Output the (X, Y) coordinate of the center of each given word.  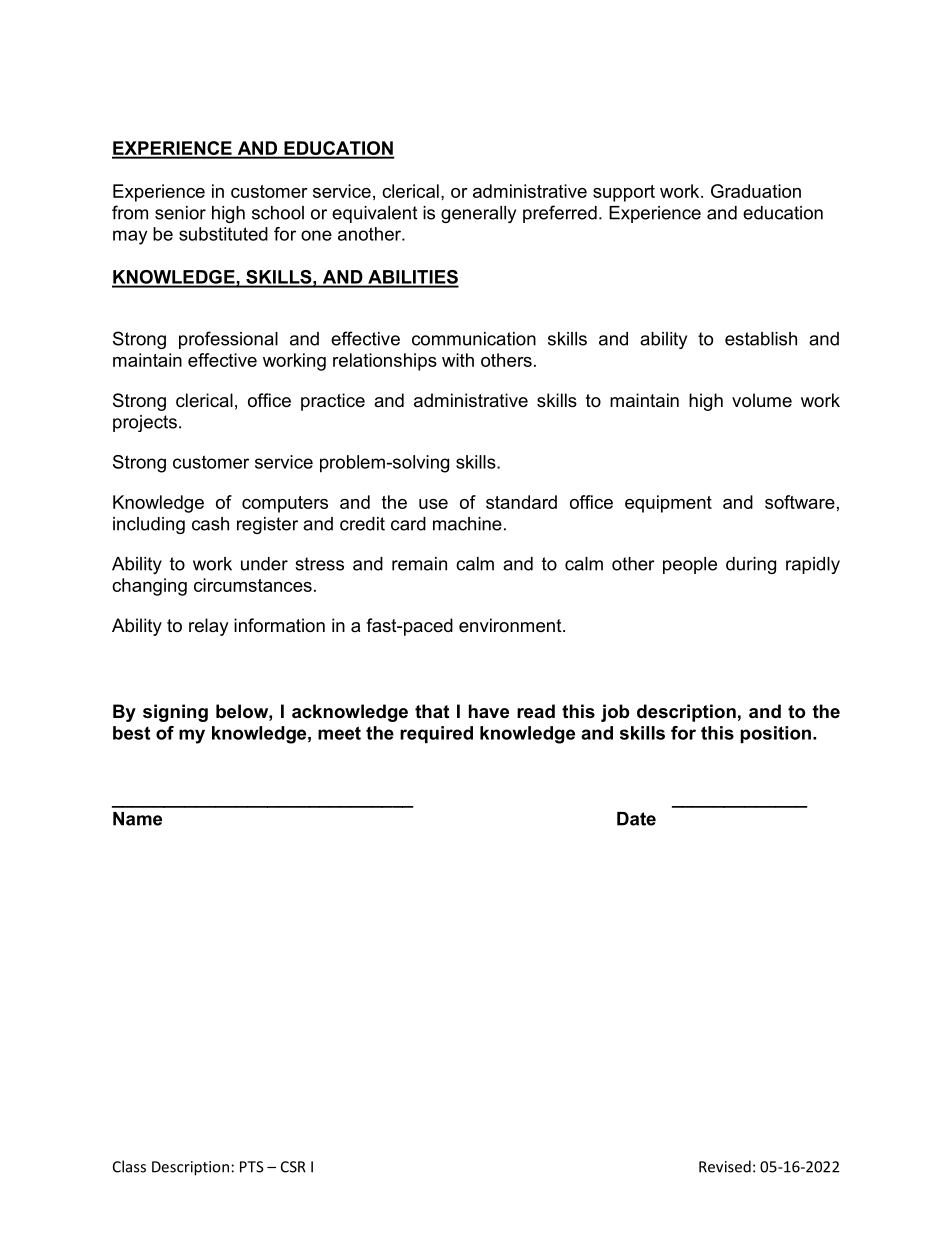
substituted (223, 234)
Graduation (756, 191)
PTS (252, 1167)
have (489, 711)
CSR (293, 1167)
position (775, 734)
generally (478, 214)
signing (175, 713)
